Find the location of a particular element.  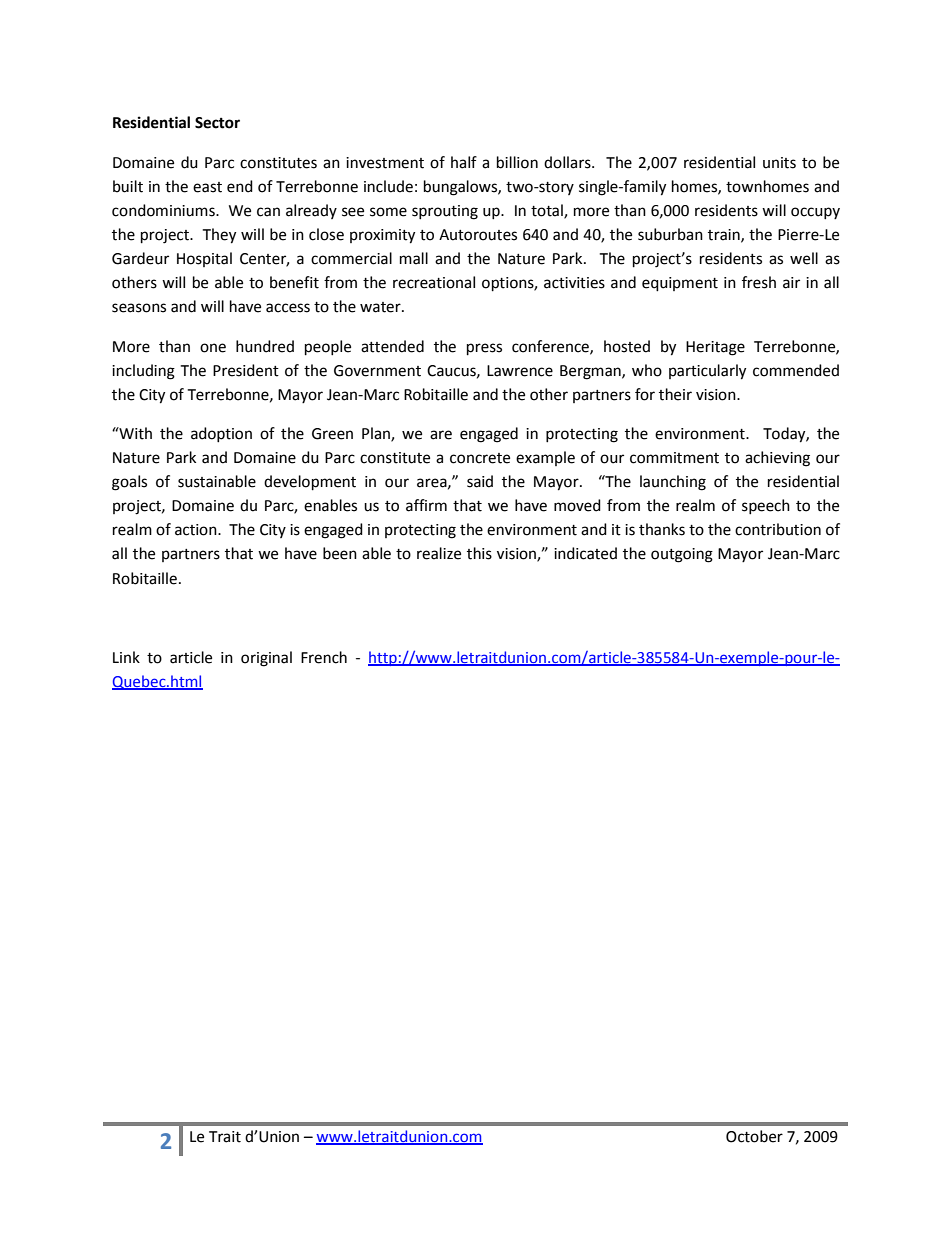

President is located at coordinates (246, 370).
